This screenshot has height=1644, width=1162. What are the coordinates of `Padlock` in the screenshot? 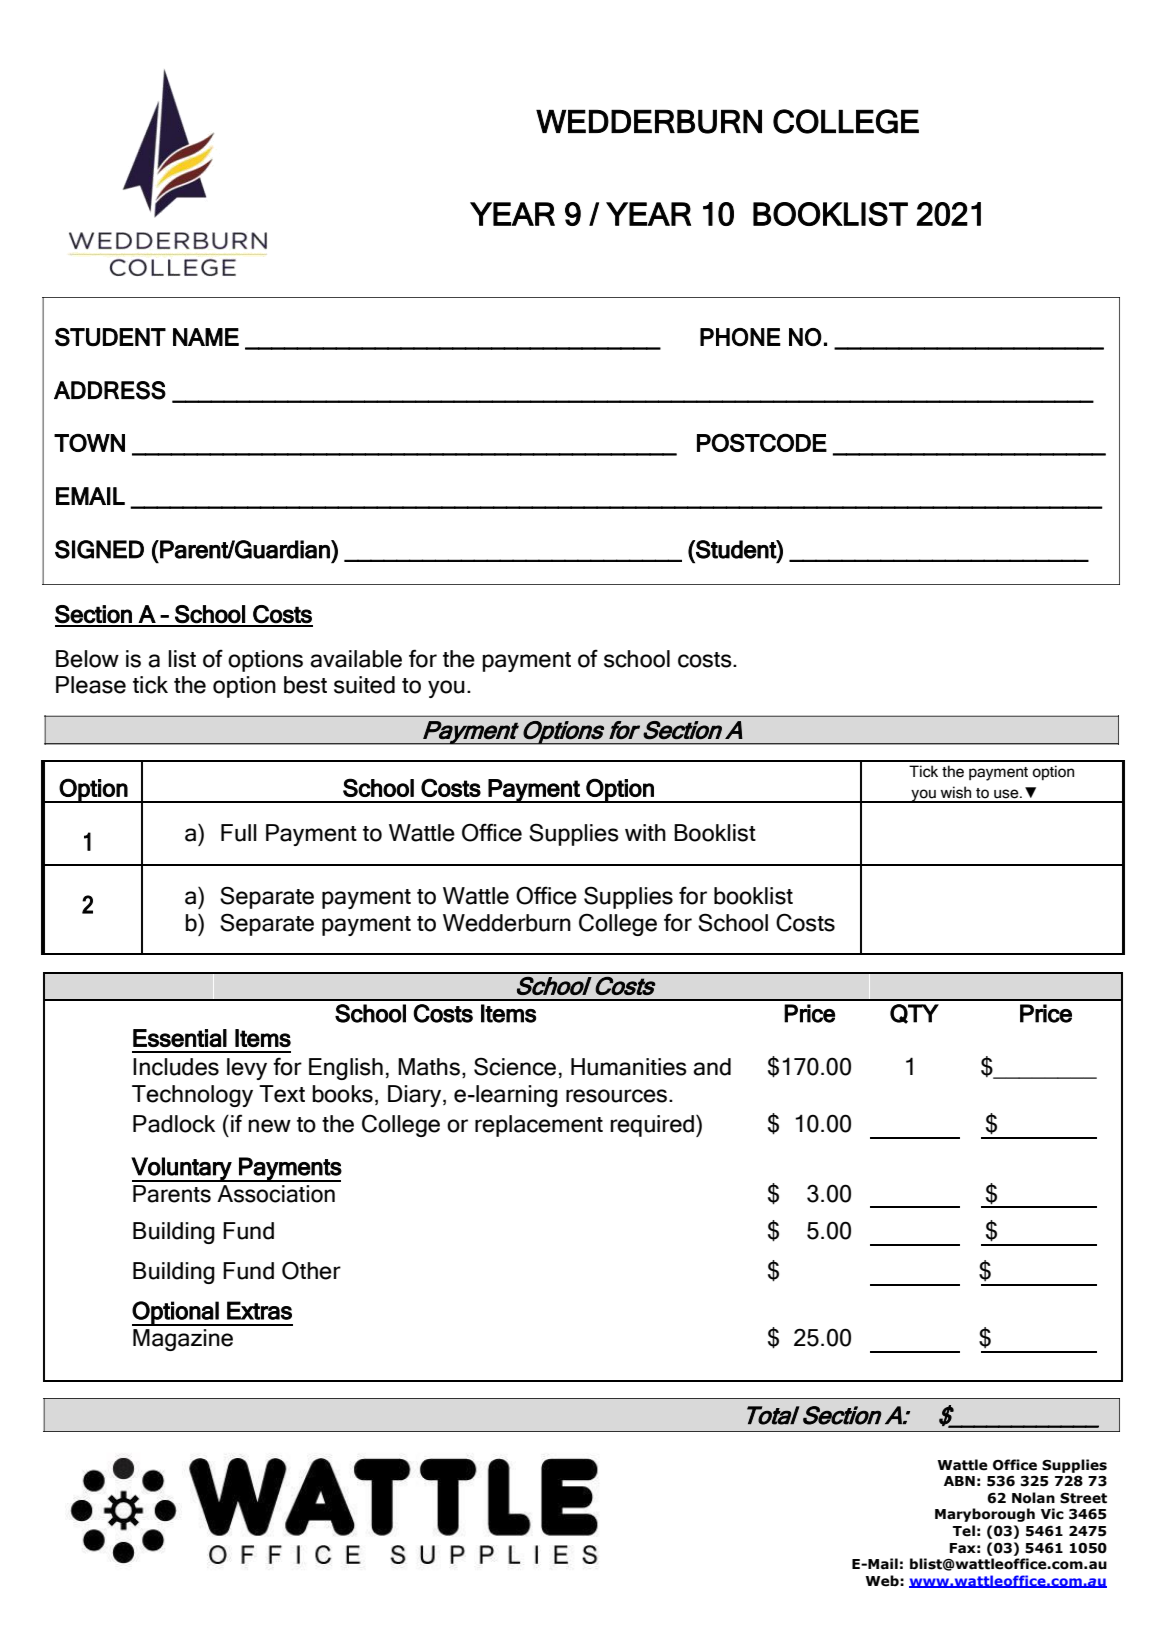 It's located at (174, 1124).
